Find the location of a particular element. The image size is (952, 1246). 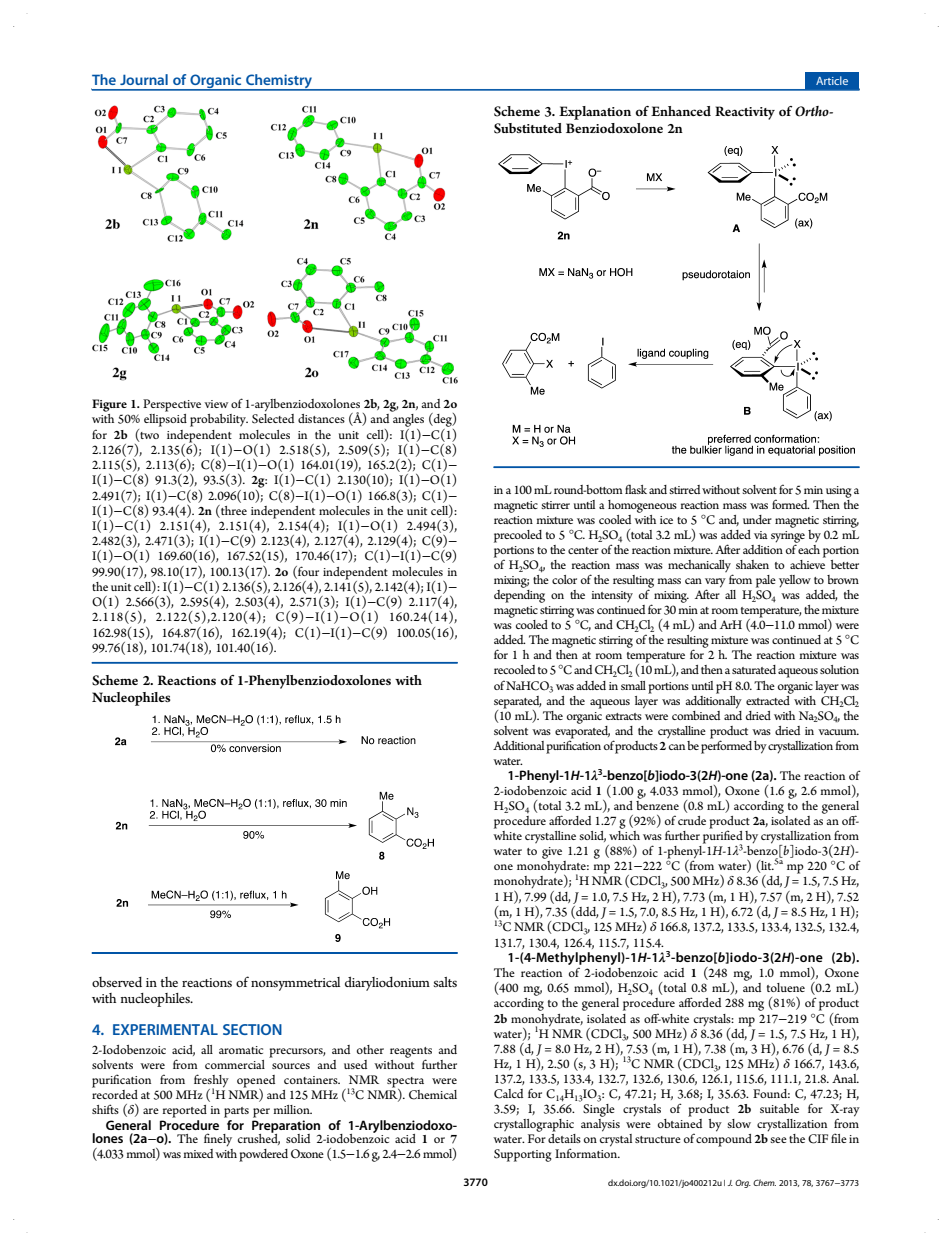

Supporting is located at coordinates (523, 1155).
